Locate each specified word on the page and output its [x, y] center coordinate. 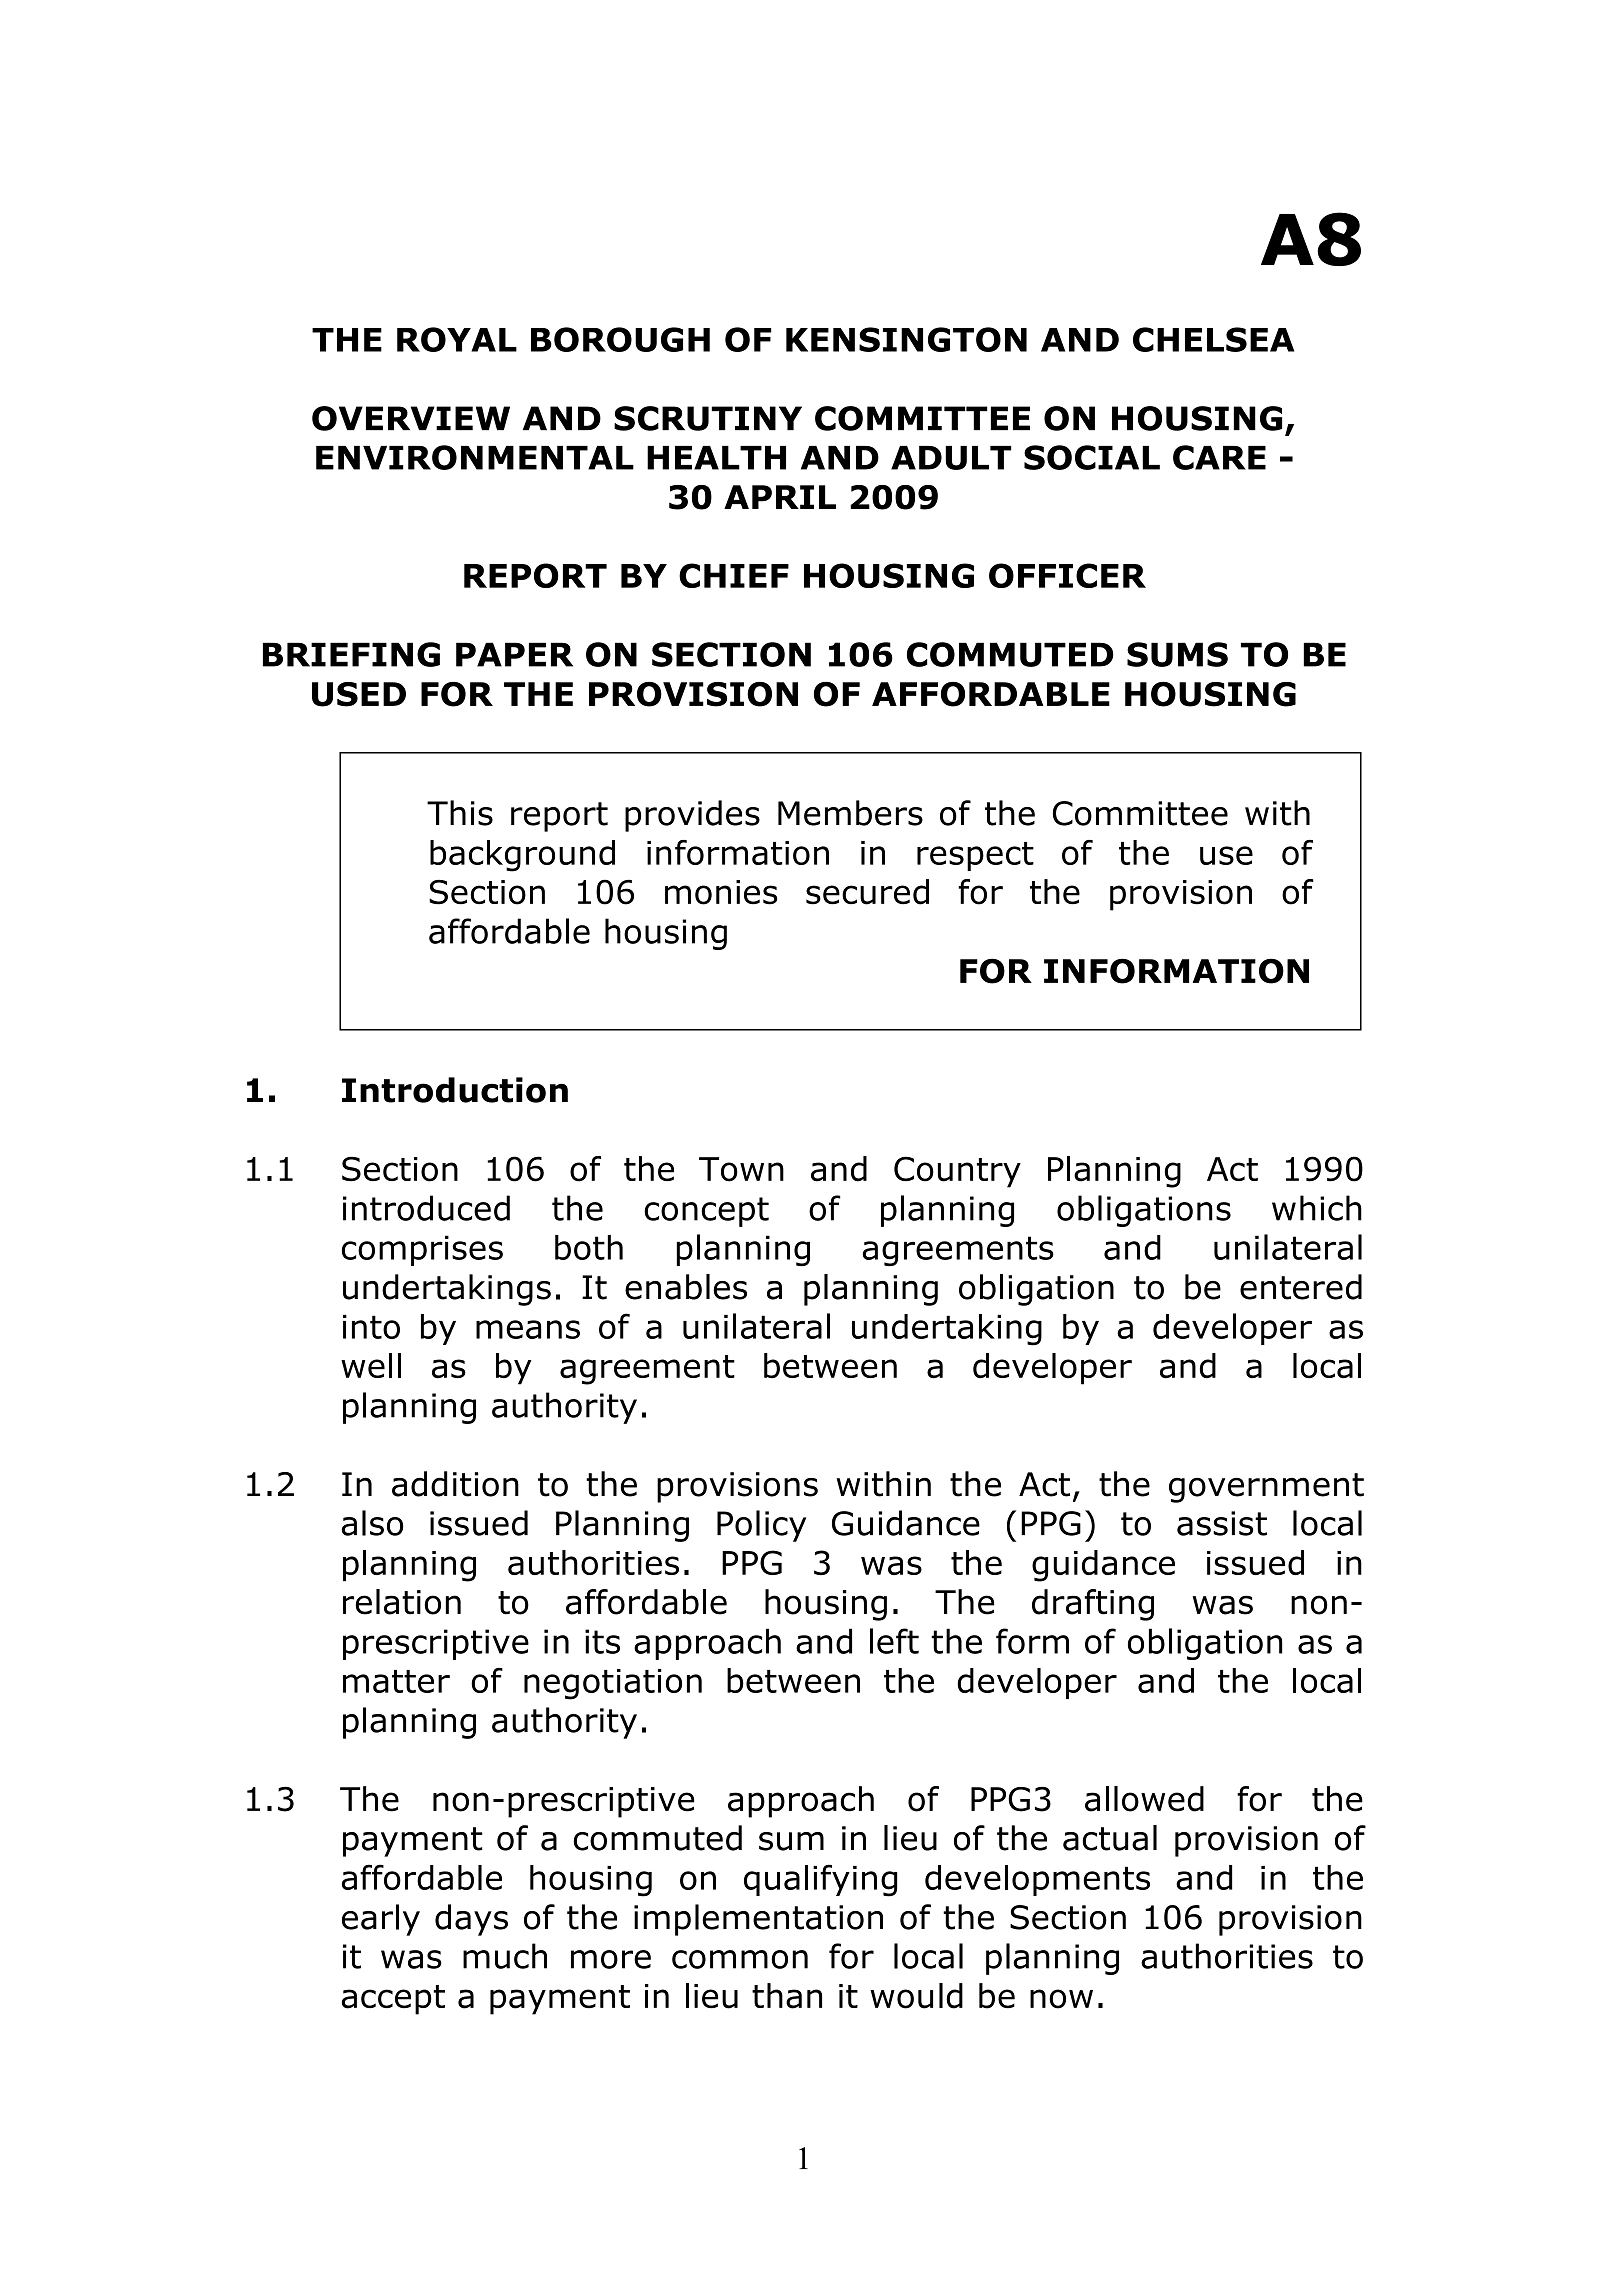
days [471, 1920]
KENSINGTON [906, 339]
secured [867, 892]
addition [455, 1484]
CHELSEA [1213, 339]
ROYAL [457, 339]
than [787, 1996]
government [1266, 1488]
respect [975, 856]
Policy [761, 1526]
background [522, 856]
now [1061, 1999]
